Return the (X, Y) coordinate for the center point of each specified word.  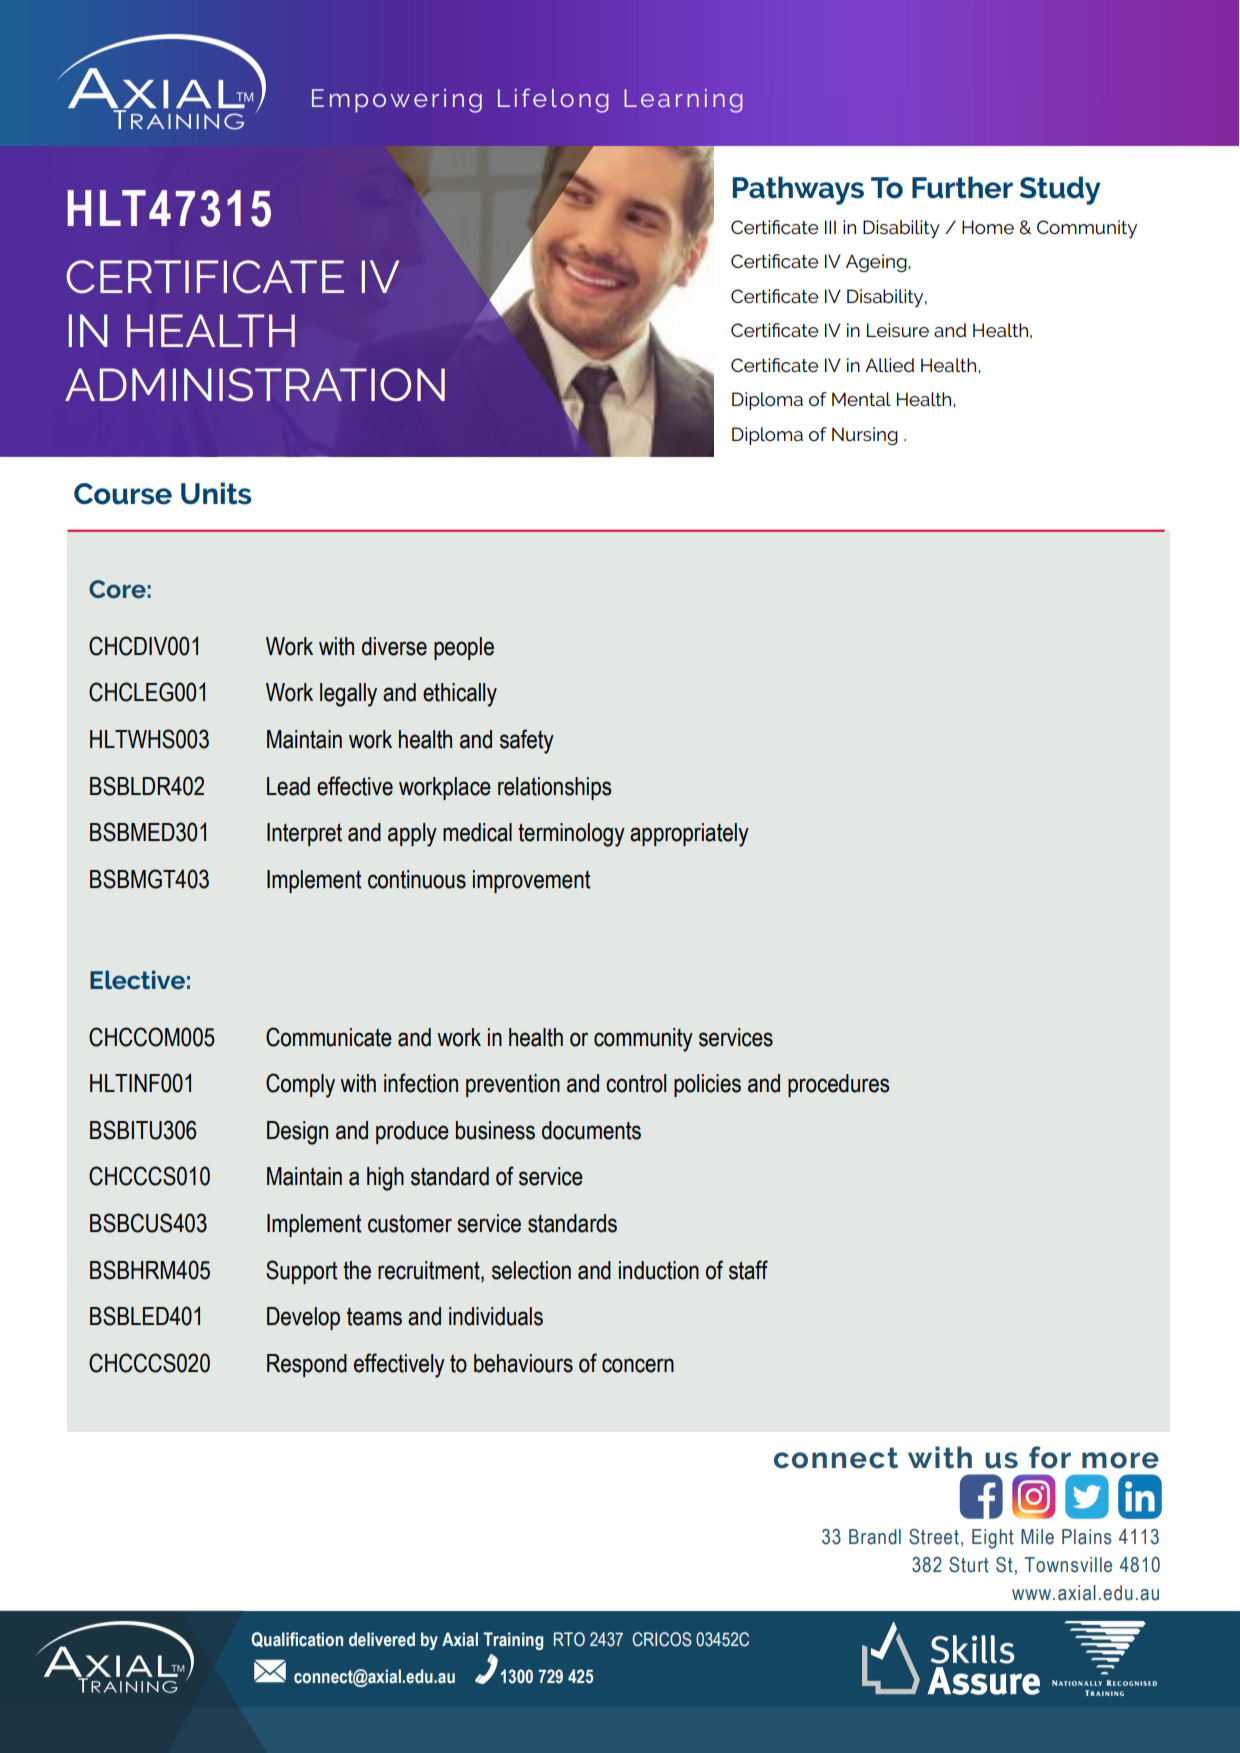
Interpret (304, 834)
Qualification (297, 1639)
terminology (571, 835)
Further (962, 187)
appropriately (689, 835)
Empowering (397, 101)
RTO (569, 1639)
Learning (683, 101)
